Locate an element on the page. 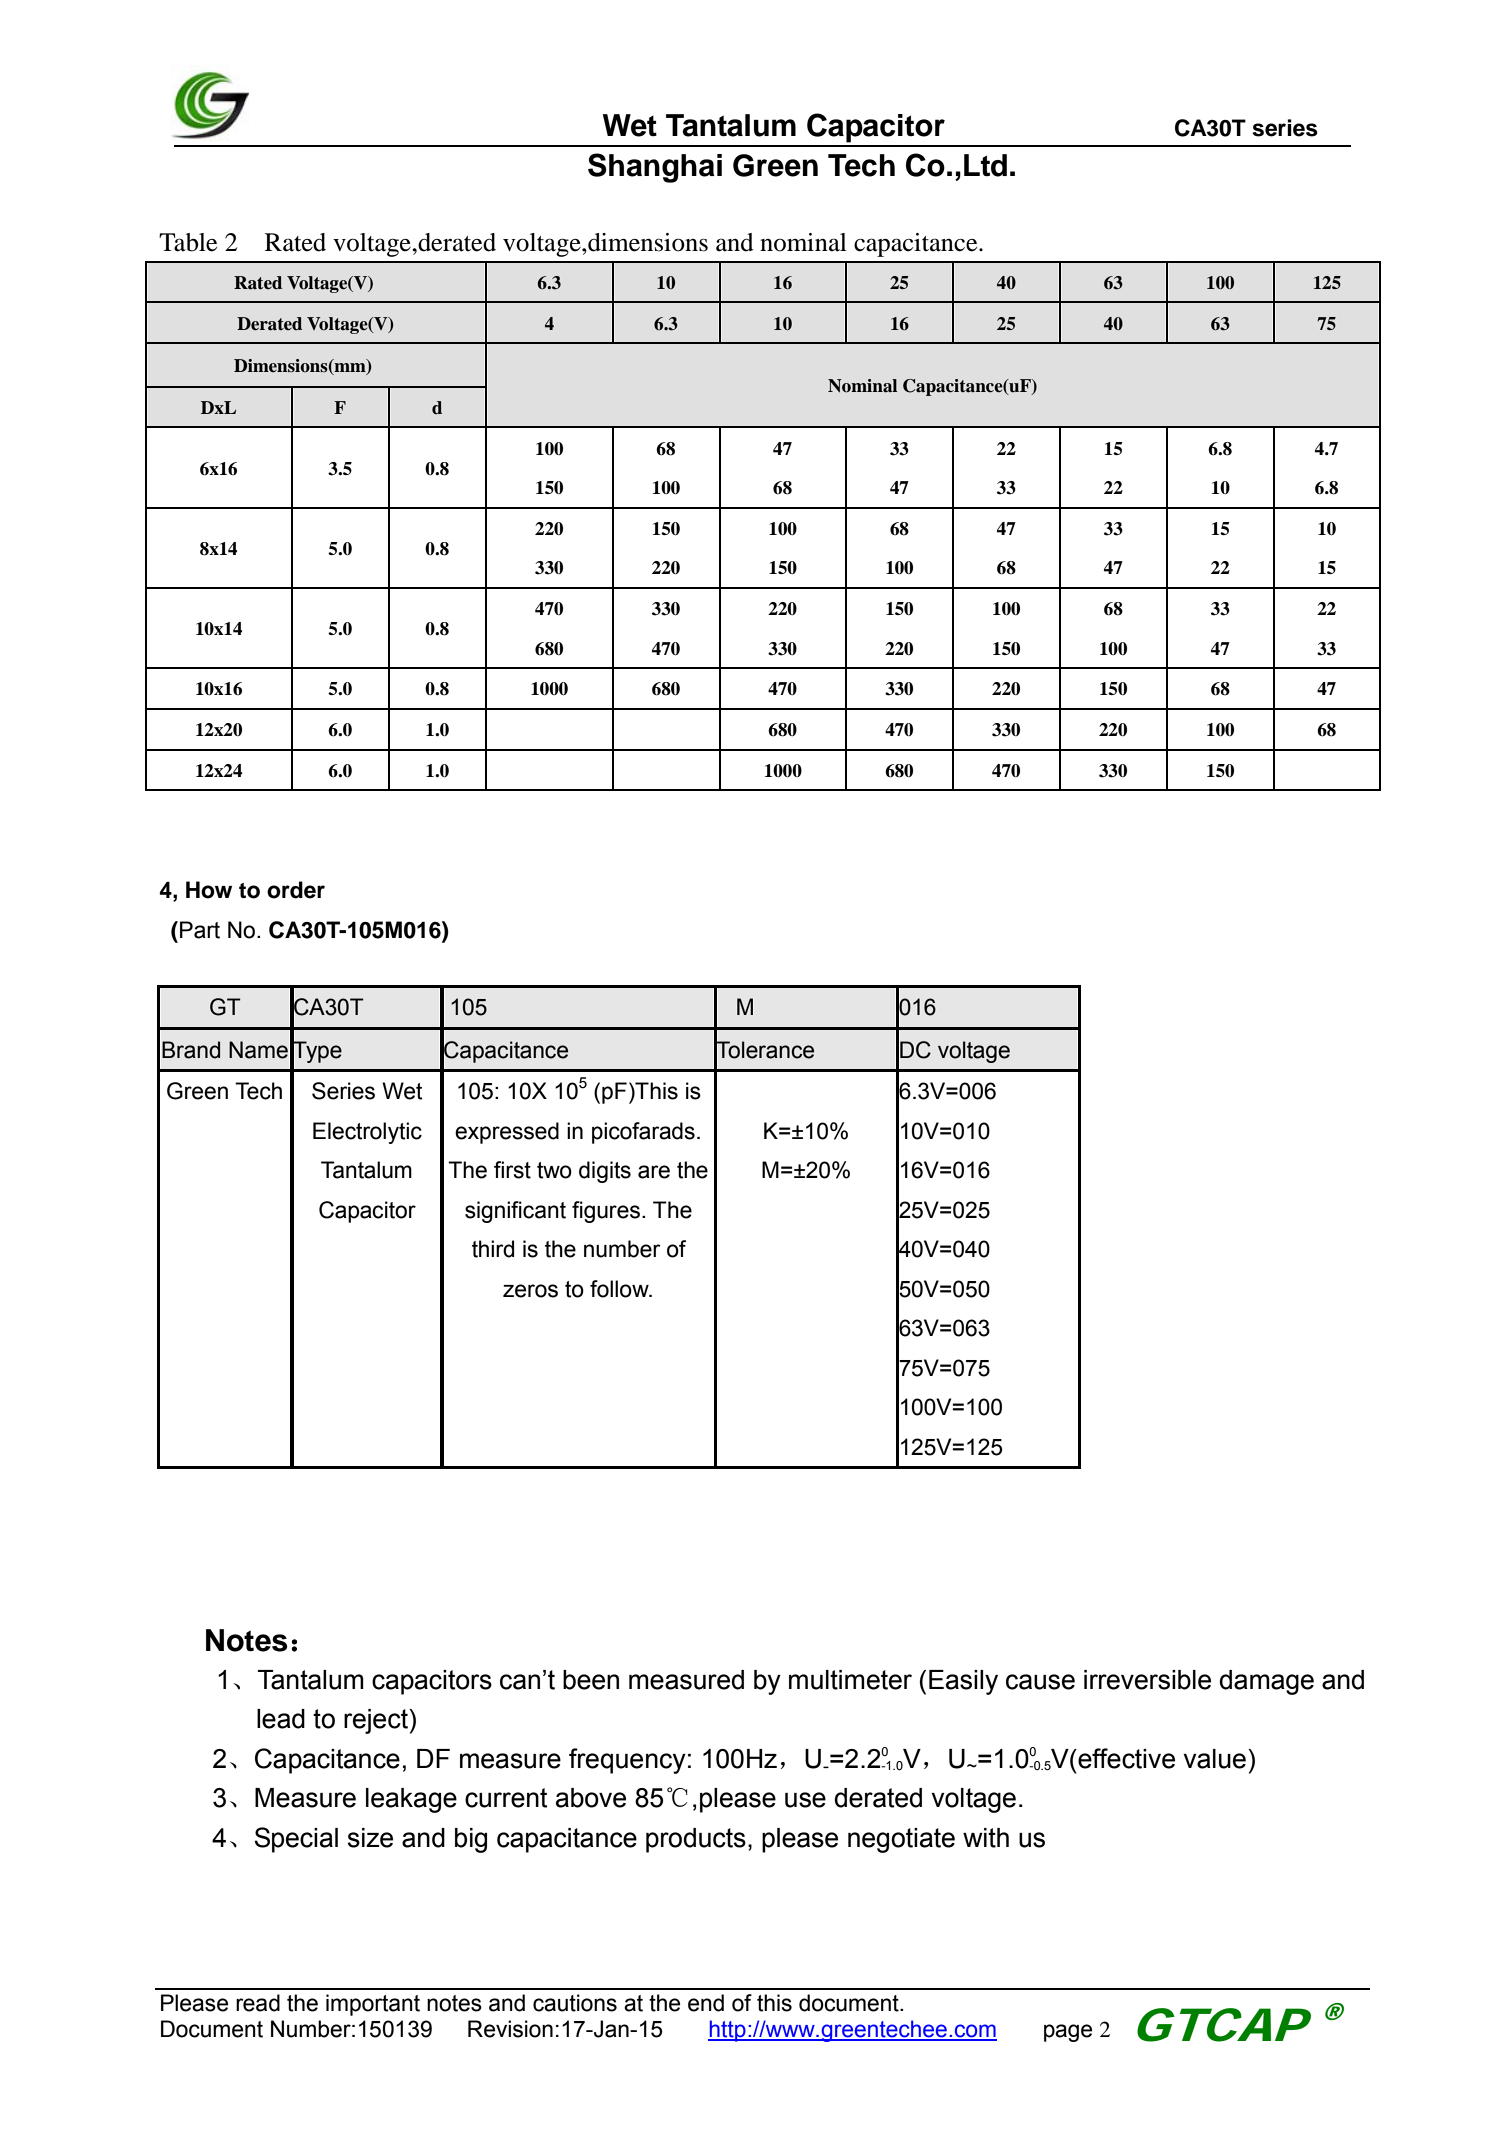 The height and width of the image is (2131, 1506). digits is located at coordinates (605, 1172).
